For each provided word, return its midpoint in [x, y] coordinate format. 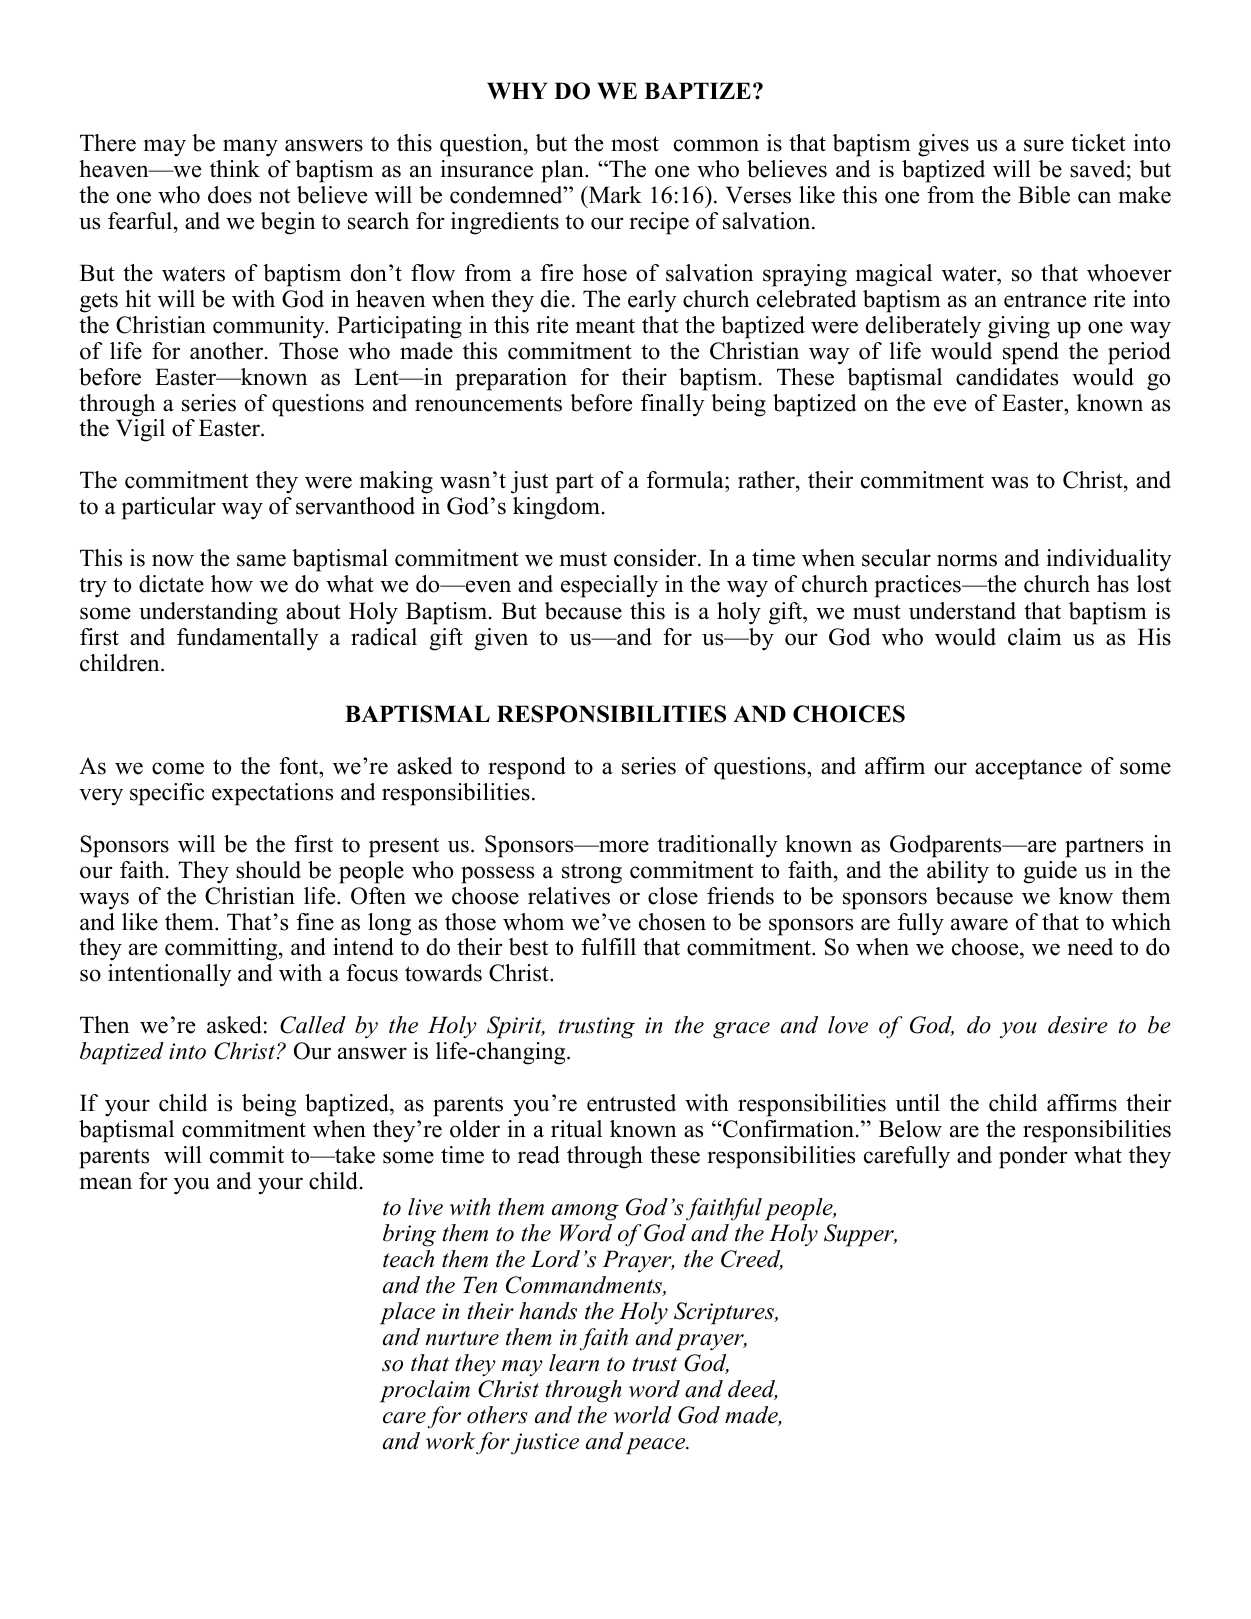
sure [1044, 145]
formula [686, 481]
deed [753, 1390]
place [407, 1313]
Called [313, 1025]
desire [1077, 1025]
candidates [1007, 377]
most [635, 144]
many [250, 148]
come [178, 768]
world [643, 1415]
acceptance [1028, 769]
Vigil [140, 430]
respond [527, 768]
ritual [576, 1129]
